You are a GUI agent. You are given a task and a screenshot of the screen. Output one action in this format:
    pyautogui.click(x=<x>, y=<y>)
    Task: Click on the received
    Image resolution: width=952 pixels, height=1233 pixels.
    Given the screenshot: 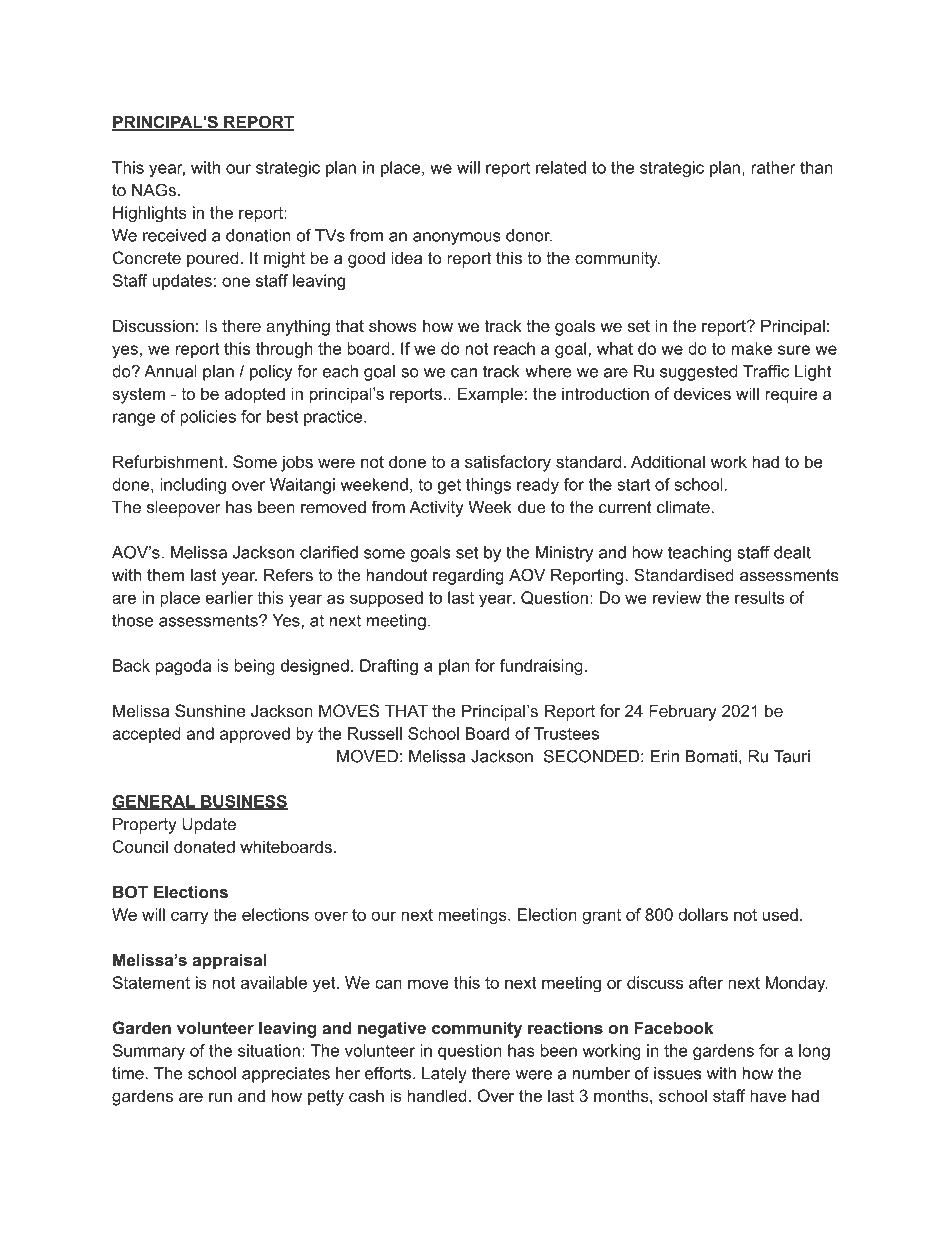 What is the action you would take?
    pyautogui.click(x=174, y=235)
